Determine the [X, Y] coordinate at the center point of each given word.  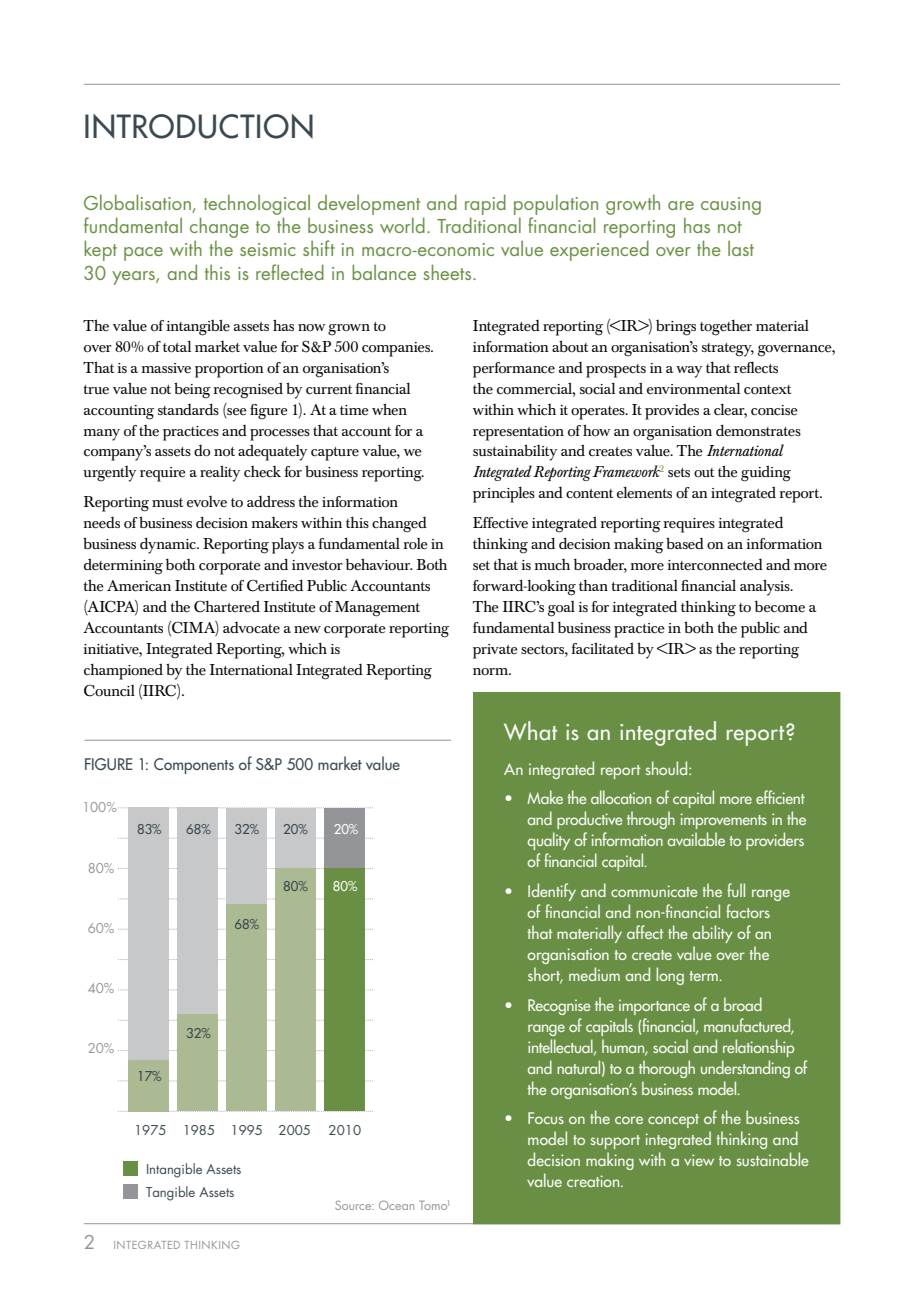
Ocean [396, 1205]
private [495, 651]
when [389, 409]
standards [188, 409]
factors [748, 911]
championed [123, 671]
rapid [485, 204]
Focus [546, 1118]
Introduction [199, 126]
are [681, 205]
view [699, 1160]
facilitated [602, 648]
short [545, 975]
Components [194, 766]
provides [672, 411]
